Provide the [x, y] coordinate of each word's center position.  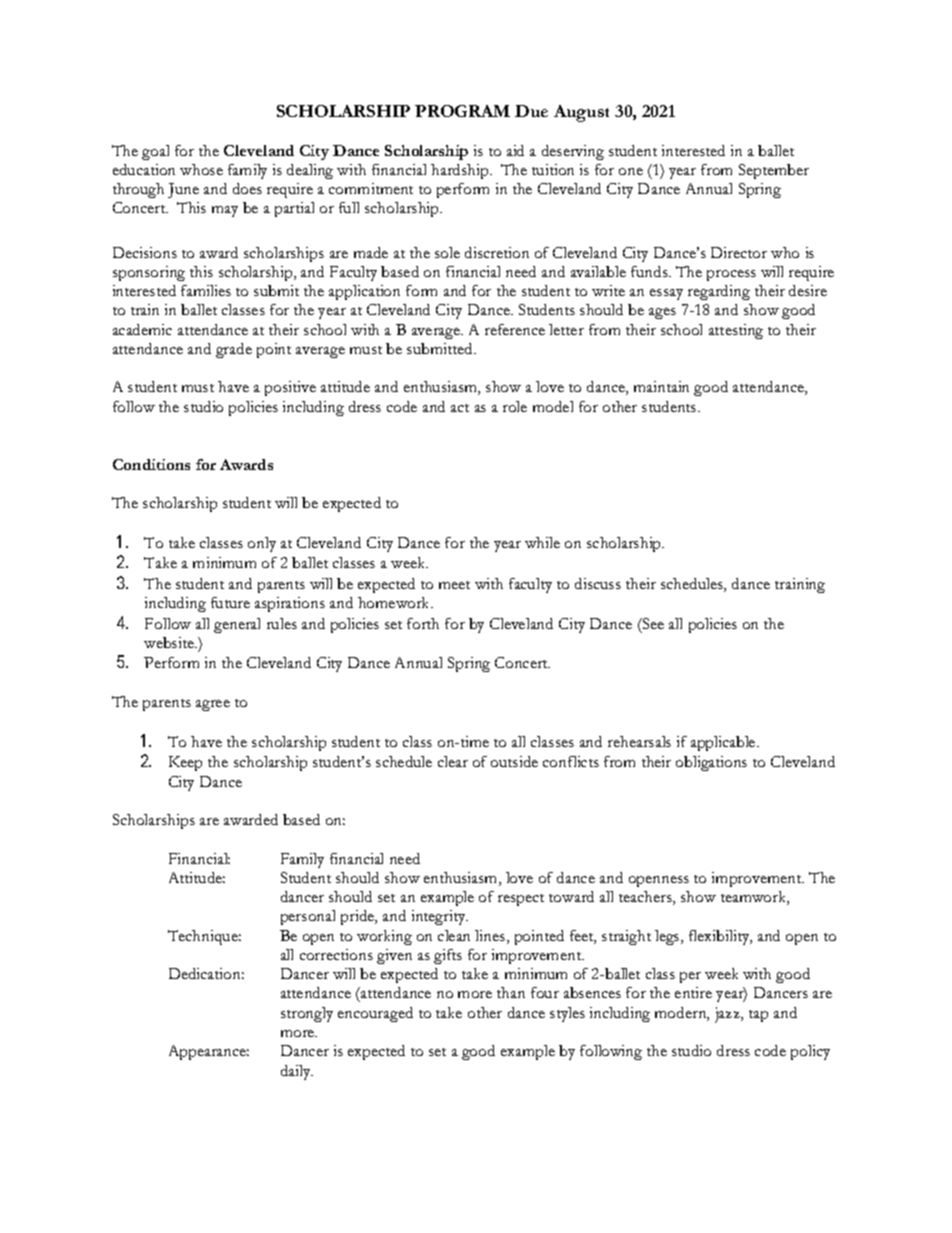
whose [201, 169]
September [774, 171]
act [460, 408]
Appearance [209, 1052]
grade [234, 350]
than [511, 992]
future [230, 602]
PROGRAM [462, 111]
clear [453, 761]
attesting [736, 331]
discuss [598, 583]
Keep [185, 763]
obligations [711, 763]
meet [454, 585]
